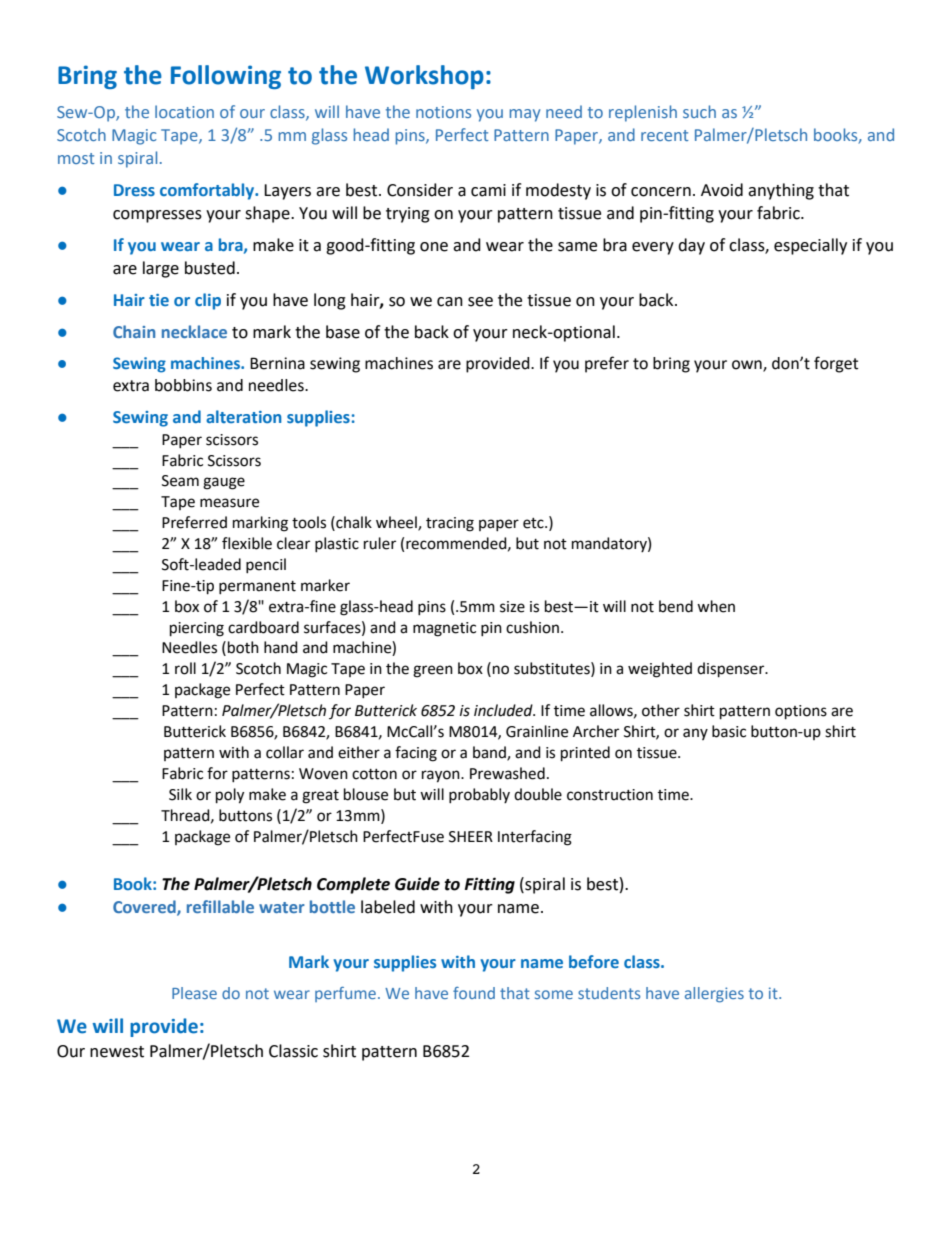 The image size is (952, 1233). I want to click on tracing, so click(450, 524).
